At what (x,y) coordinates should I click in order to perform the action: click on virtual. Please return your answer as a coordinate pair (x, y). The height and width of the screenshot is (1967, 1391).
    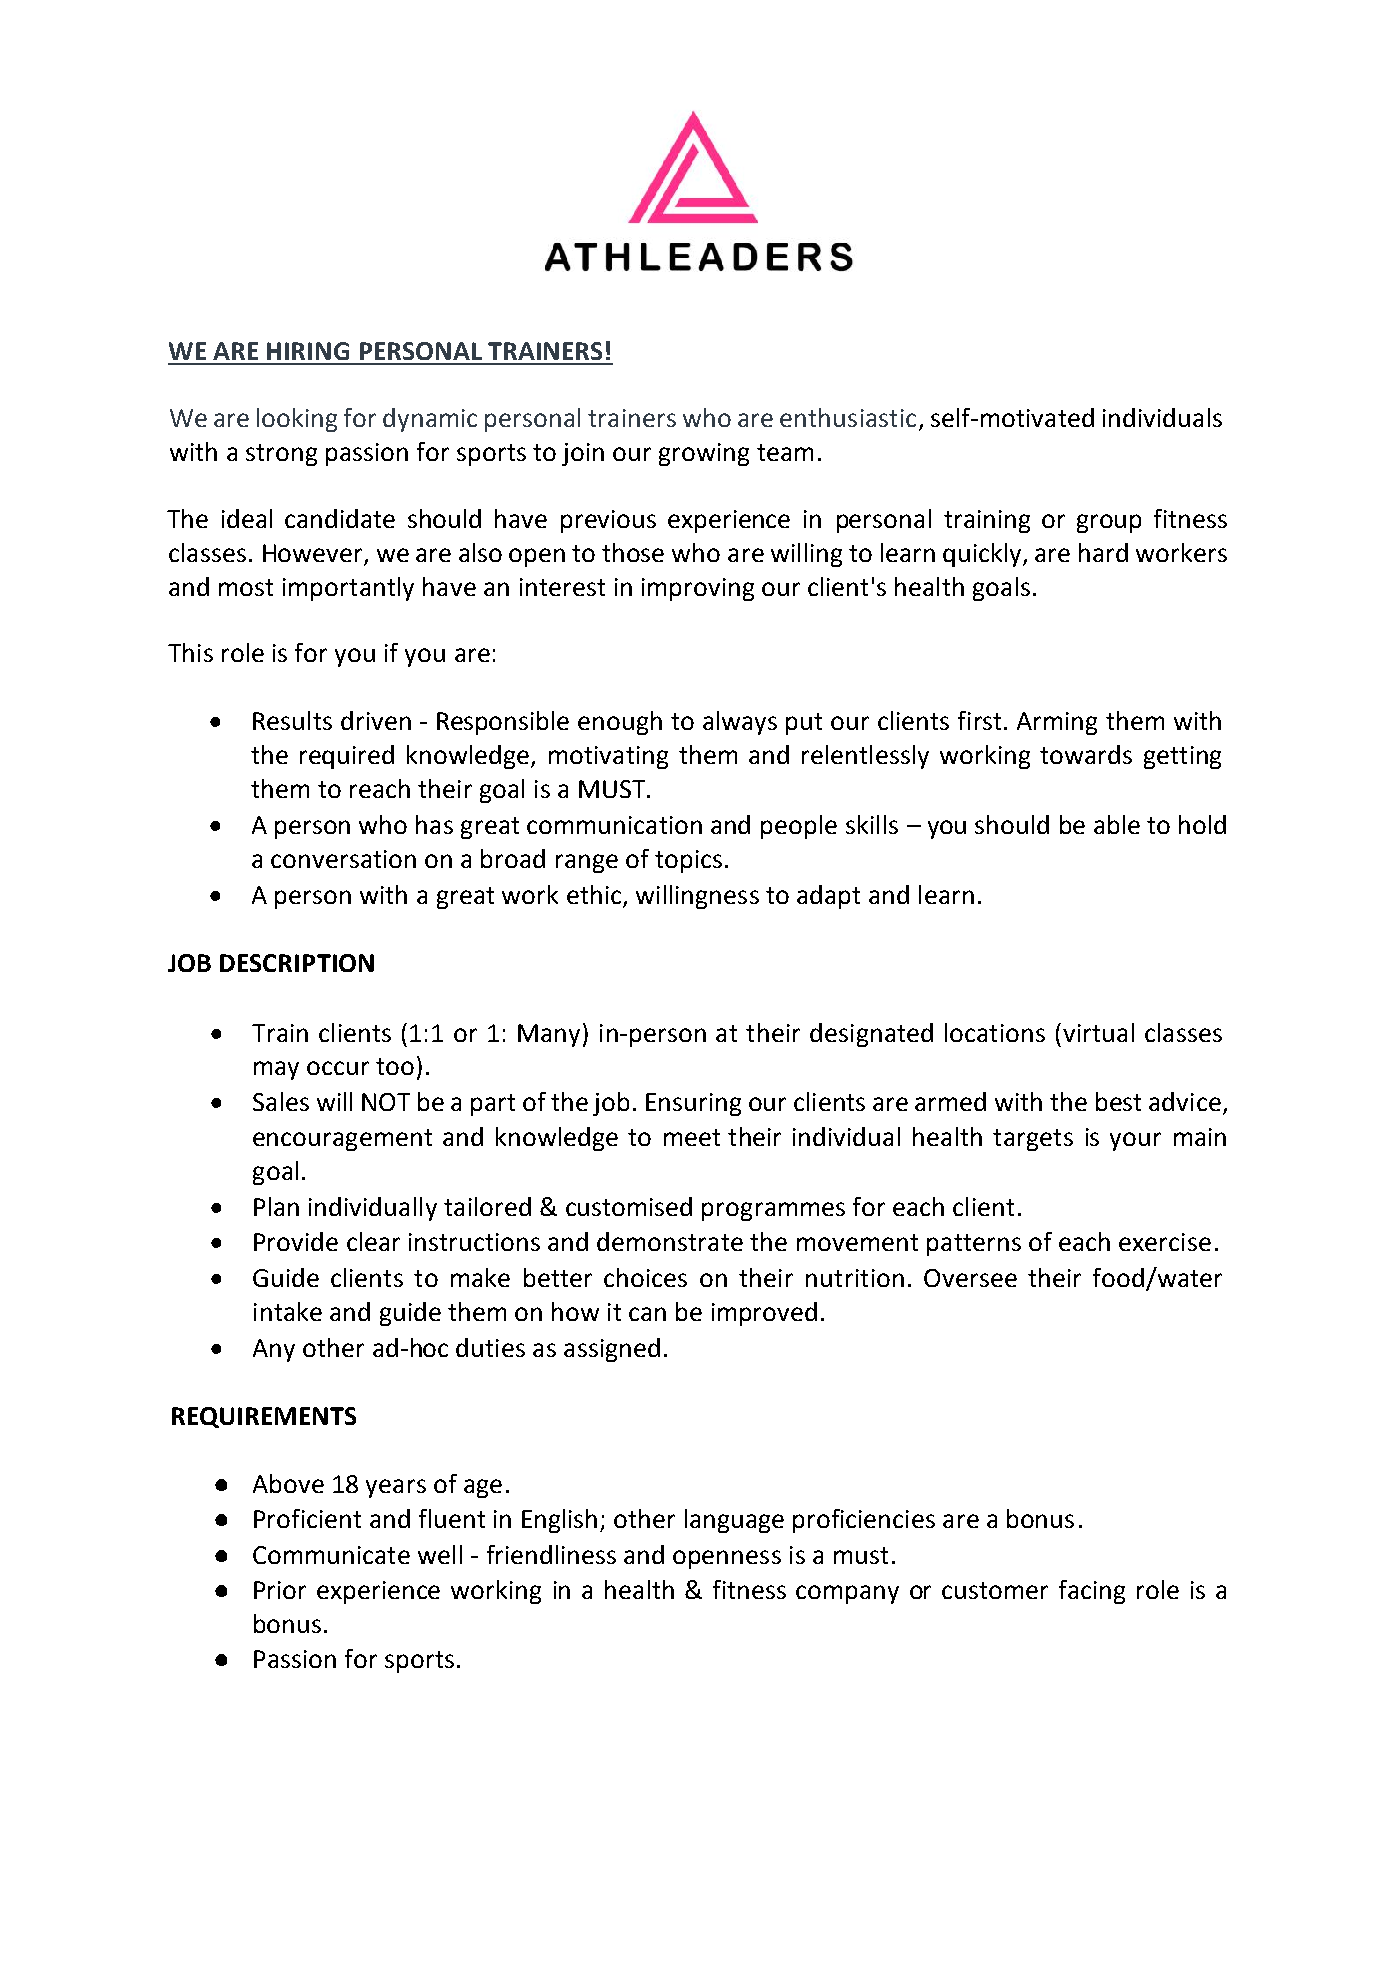
    Looking at the image, I should click on (1098, 1032).
